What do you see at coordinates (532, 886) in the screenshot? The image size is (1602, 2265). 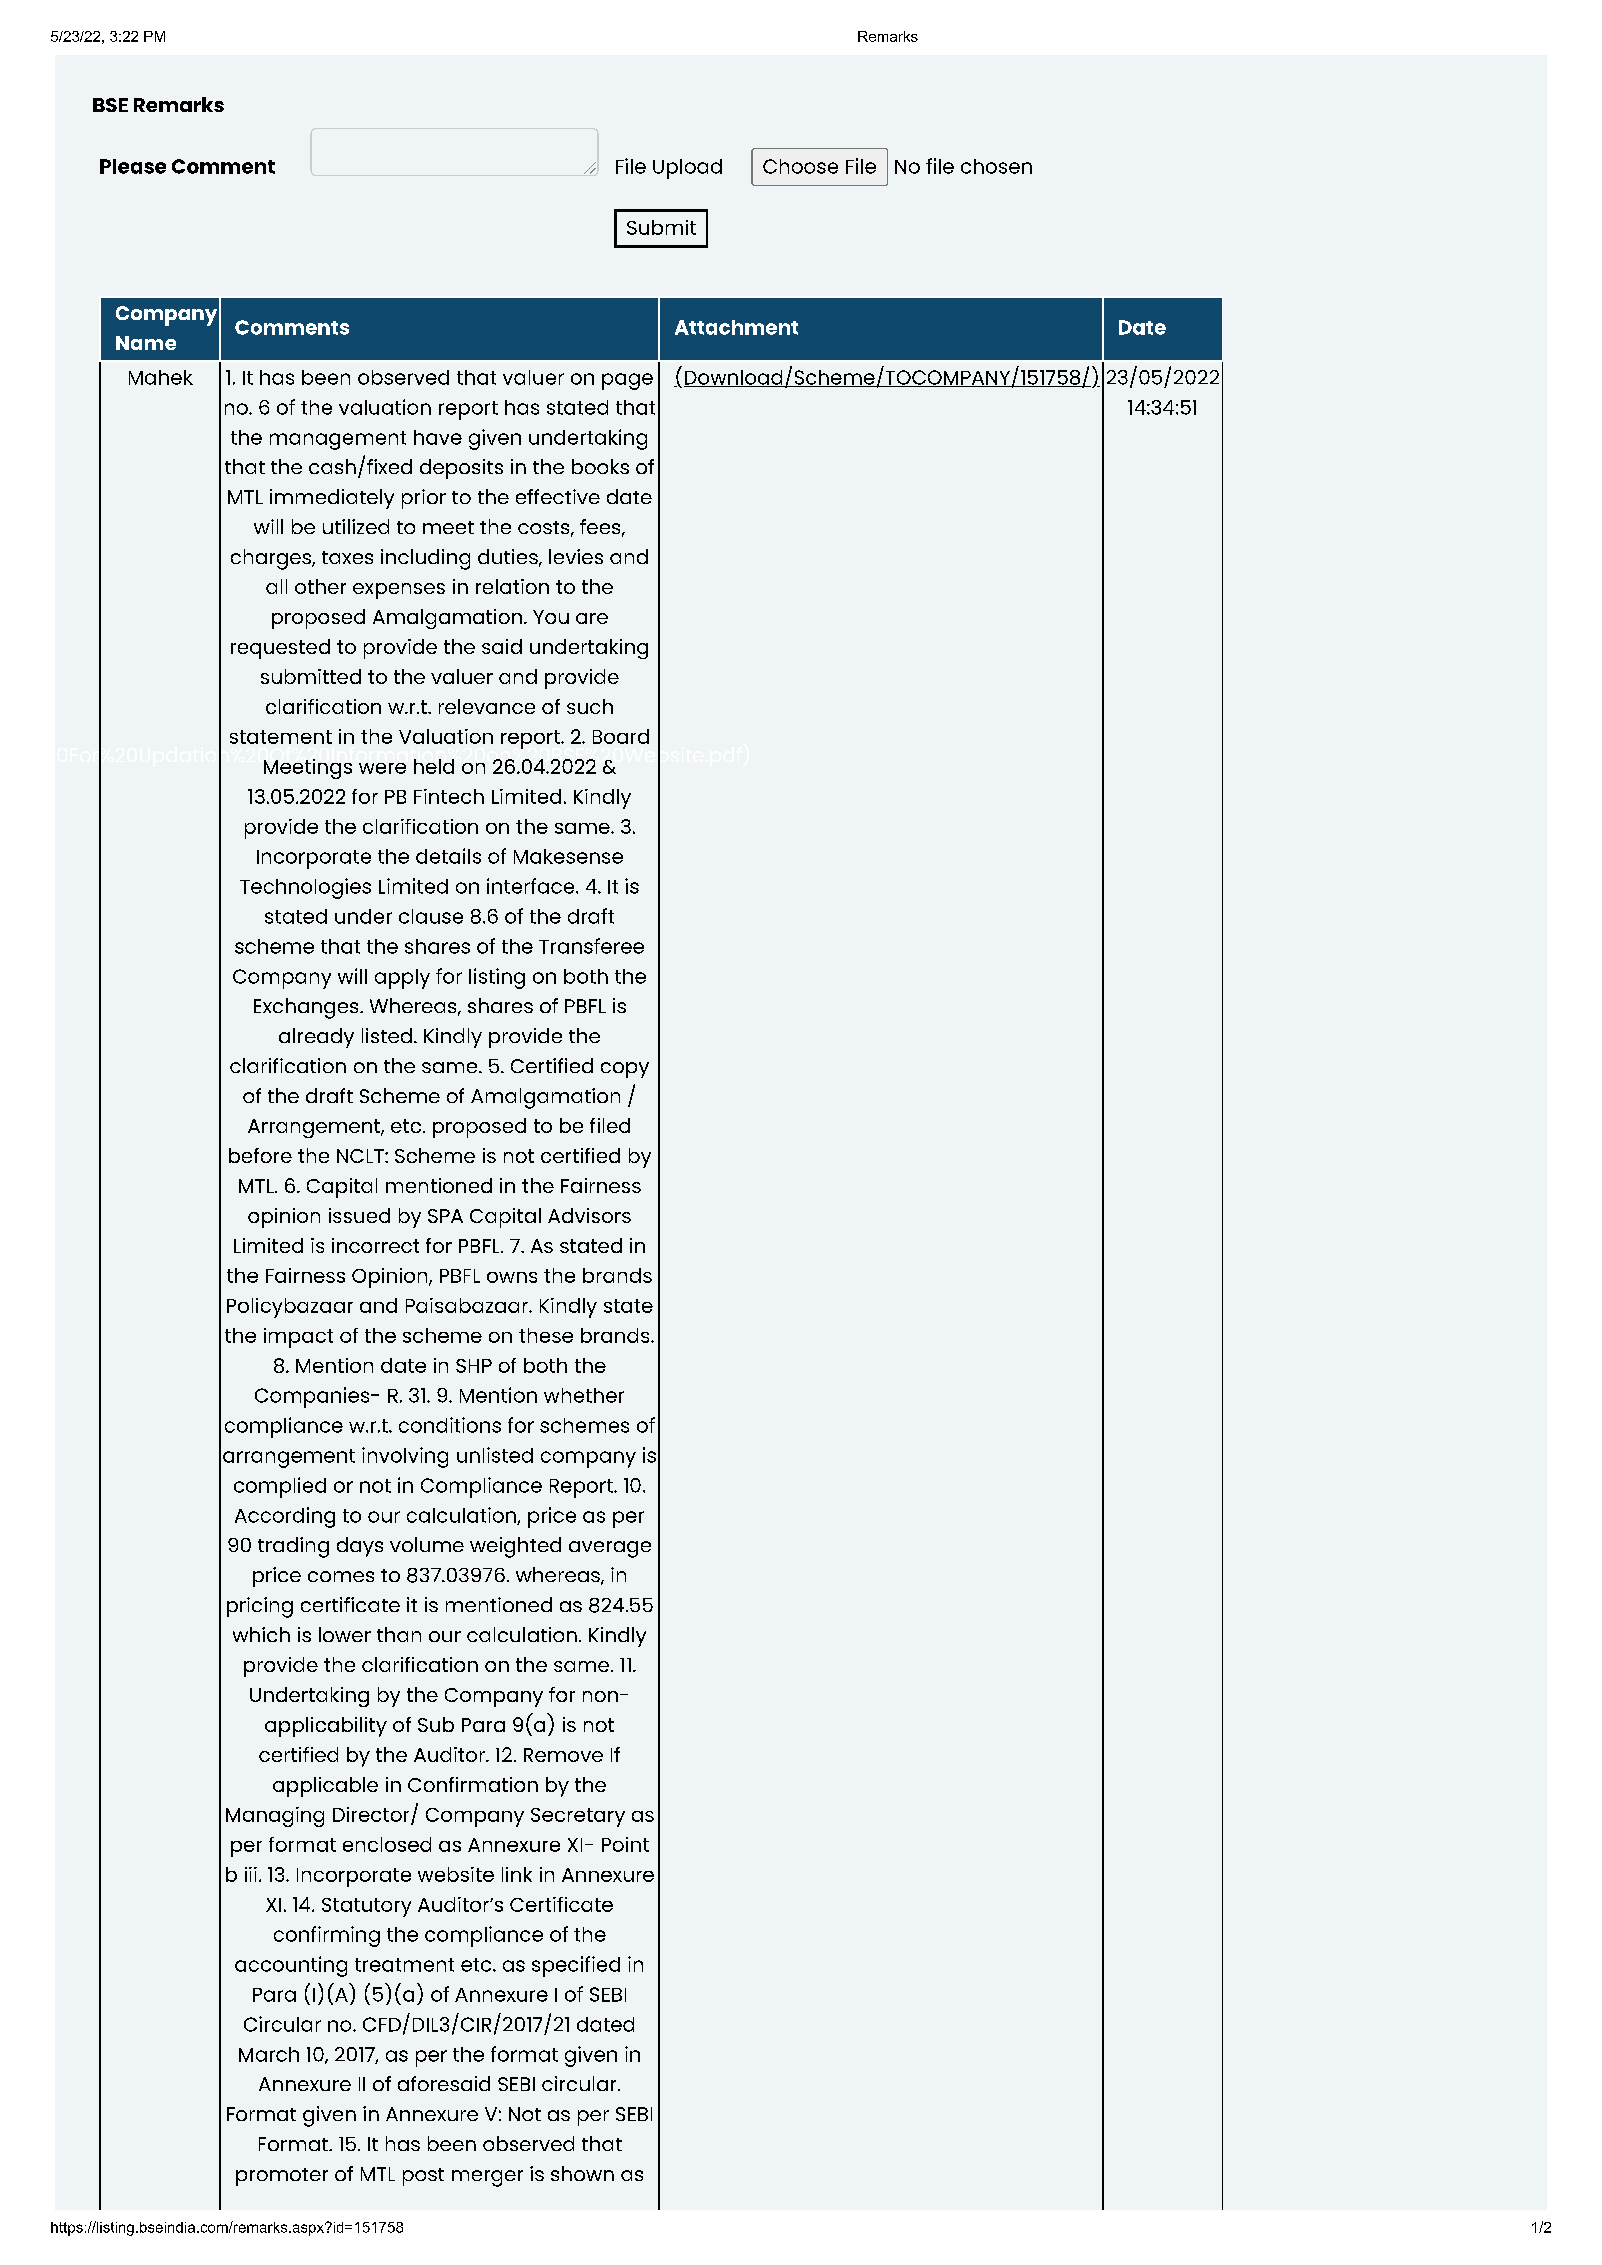 I see `interface` at bounding box center [532, 886].
